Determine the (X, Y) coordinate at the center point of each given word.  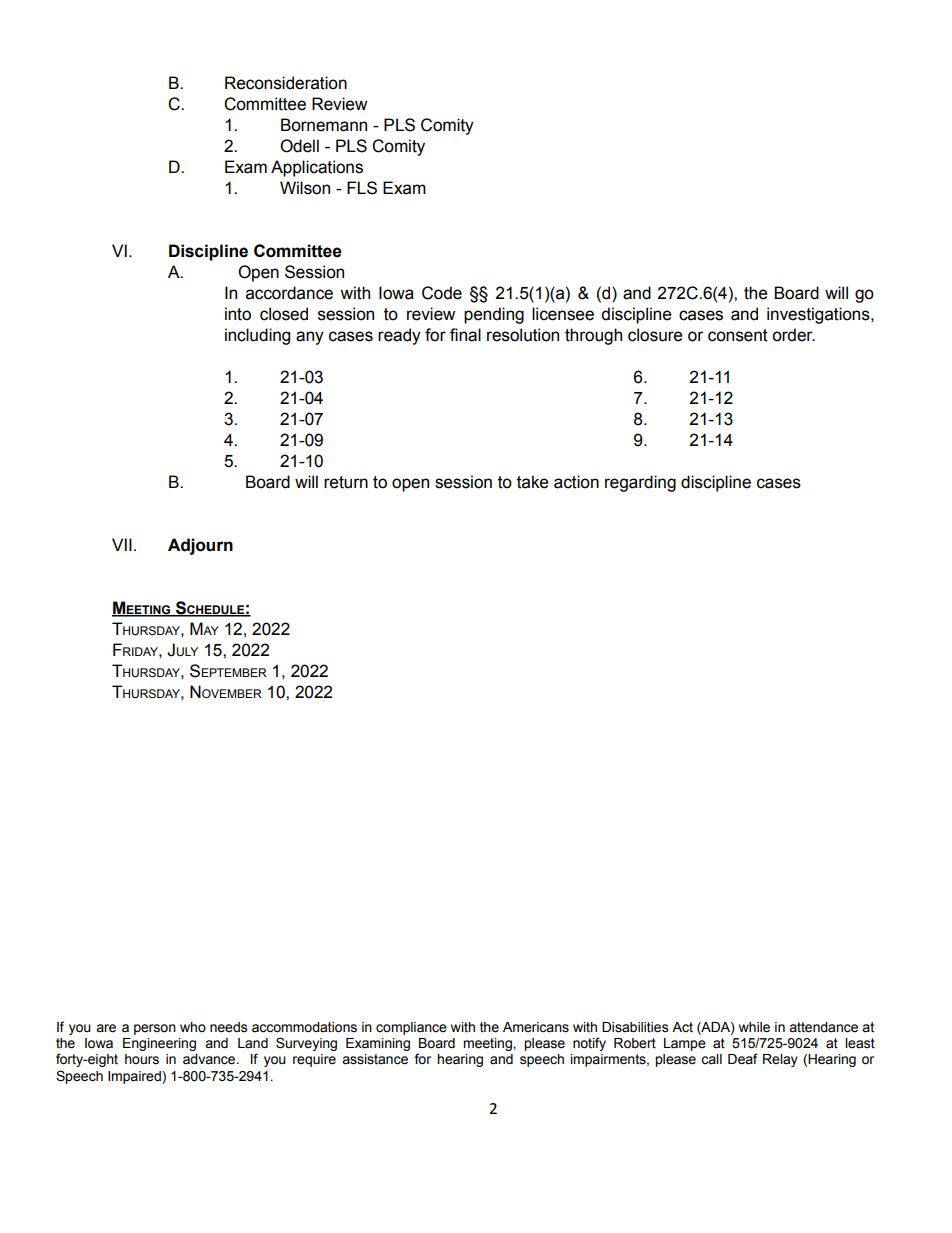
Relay (780, 1060)
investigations (819, 315)
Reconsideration (286, 83)
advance (210, 1059)
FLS (362, 188)
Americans (536, 1027)
